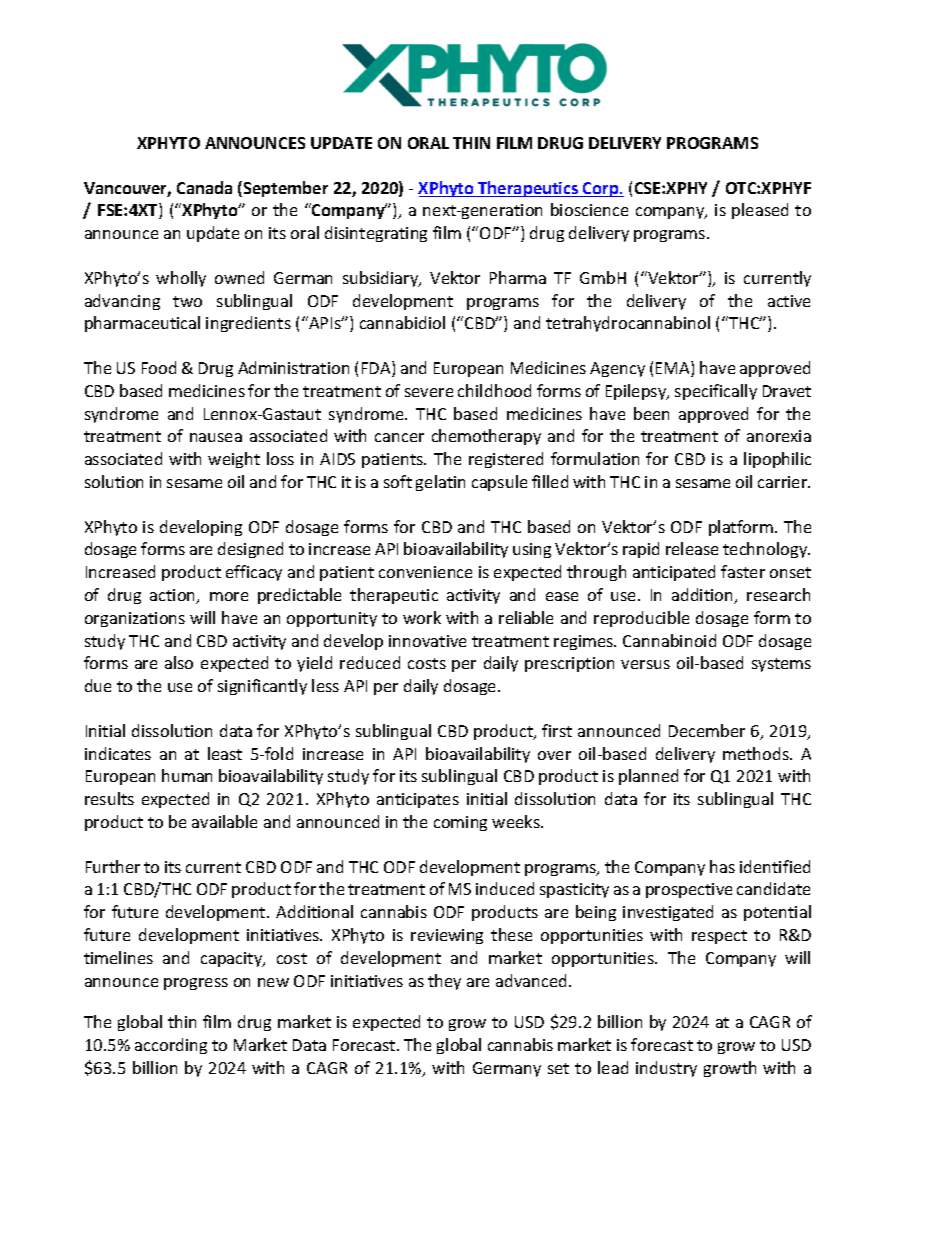 Image resolution: width=952 pixels, height=1233 pixels. What do you see at coordinates (171, 1046) in the screenshot?
I see `according` at bounding box center [171, 1046].
